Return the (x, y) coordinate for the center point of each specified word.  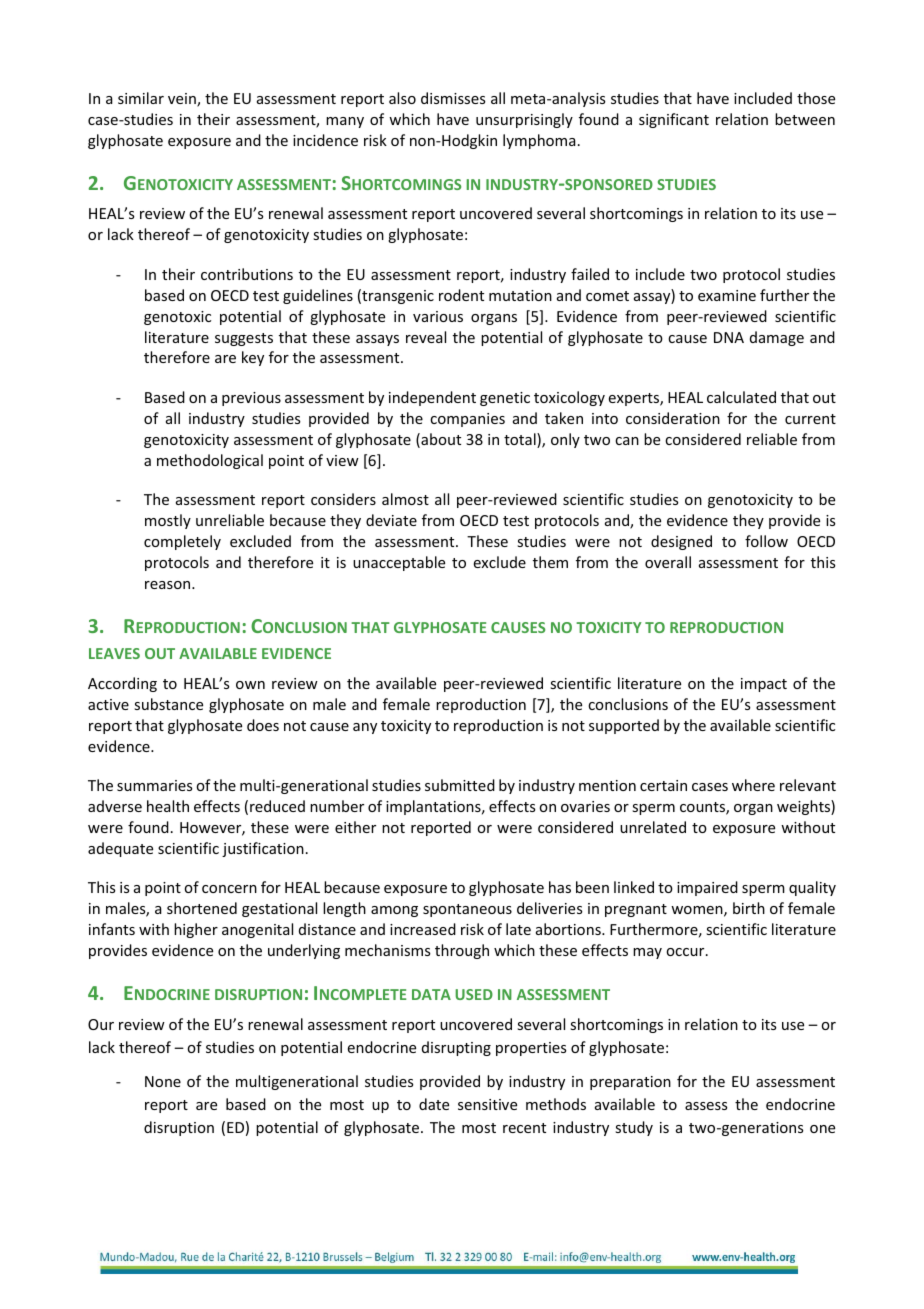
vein (183, 100)
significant (674, 120)
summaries (154, 785)
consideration (673, 418)
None (163, 1081)
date (434, 1104)
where (753, 785)
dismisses (453, 98)
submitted (460, 785)
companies (467, 420)
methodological (210, 461)
